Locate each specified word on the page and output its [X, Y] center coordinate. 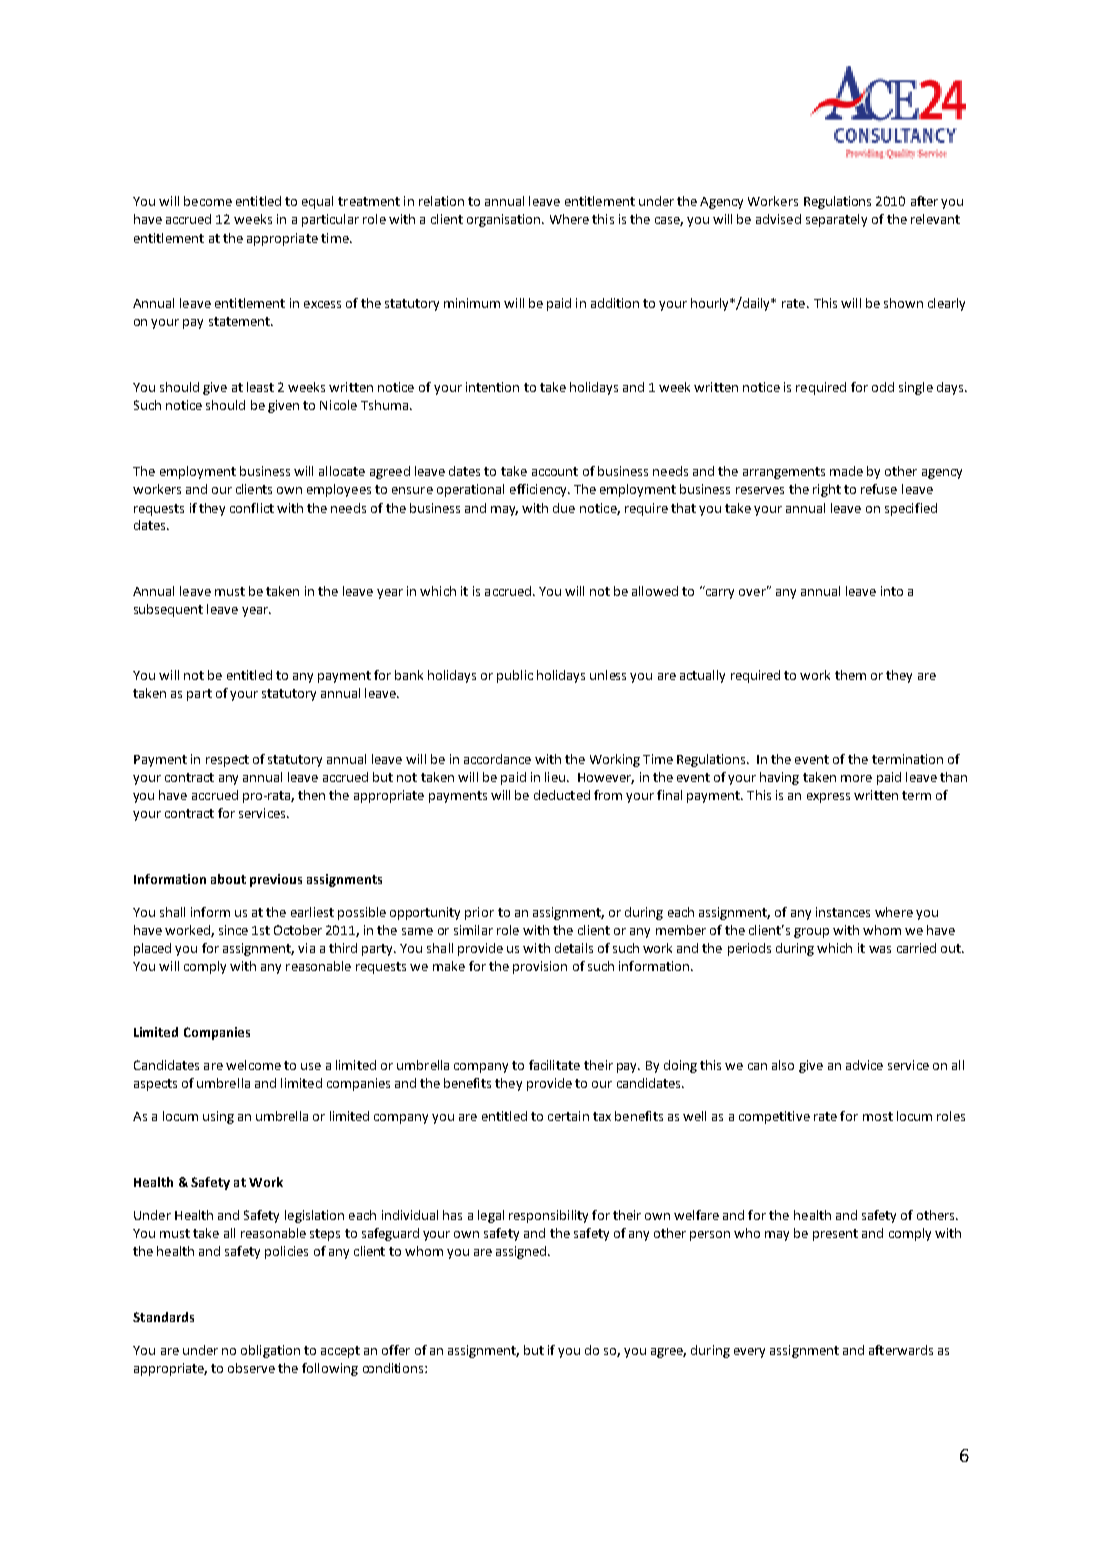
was [880, 949]
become [208, 201]
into [892, 591]
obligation [270, 1351]
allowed [655, 591]
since [233, 930]
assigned [522, 1252]
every [749, 1353]
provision [540, 967]
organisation [505, 220]
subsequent [168, 610]
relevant [935, 219]
